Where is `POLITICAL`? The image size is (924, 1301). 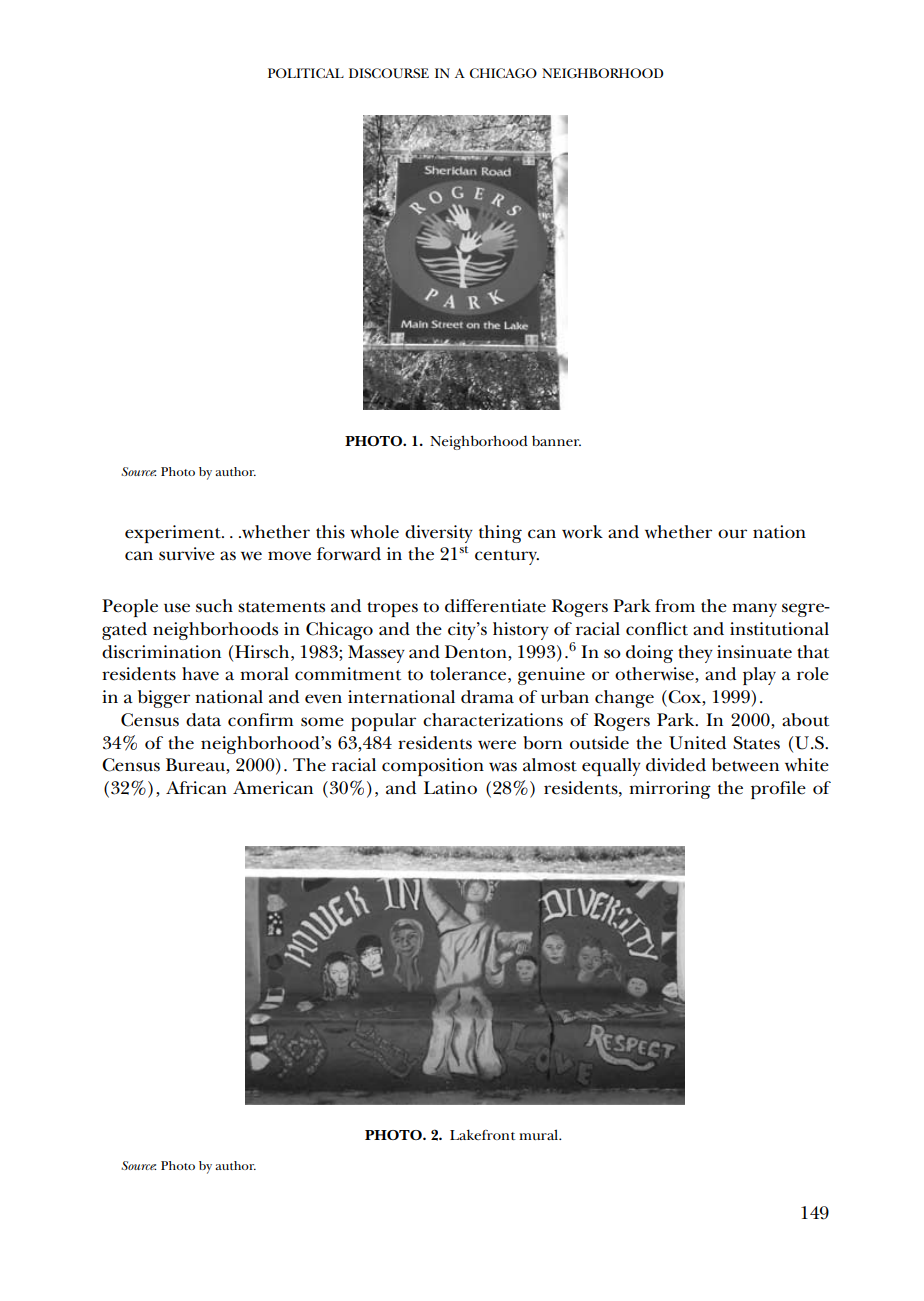 POLITICAL is located at coordinates (306, 73).
